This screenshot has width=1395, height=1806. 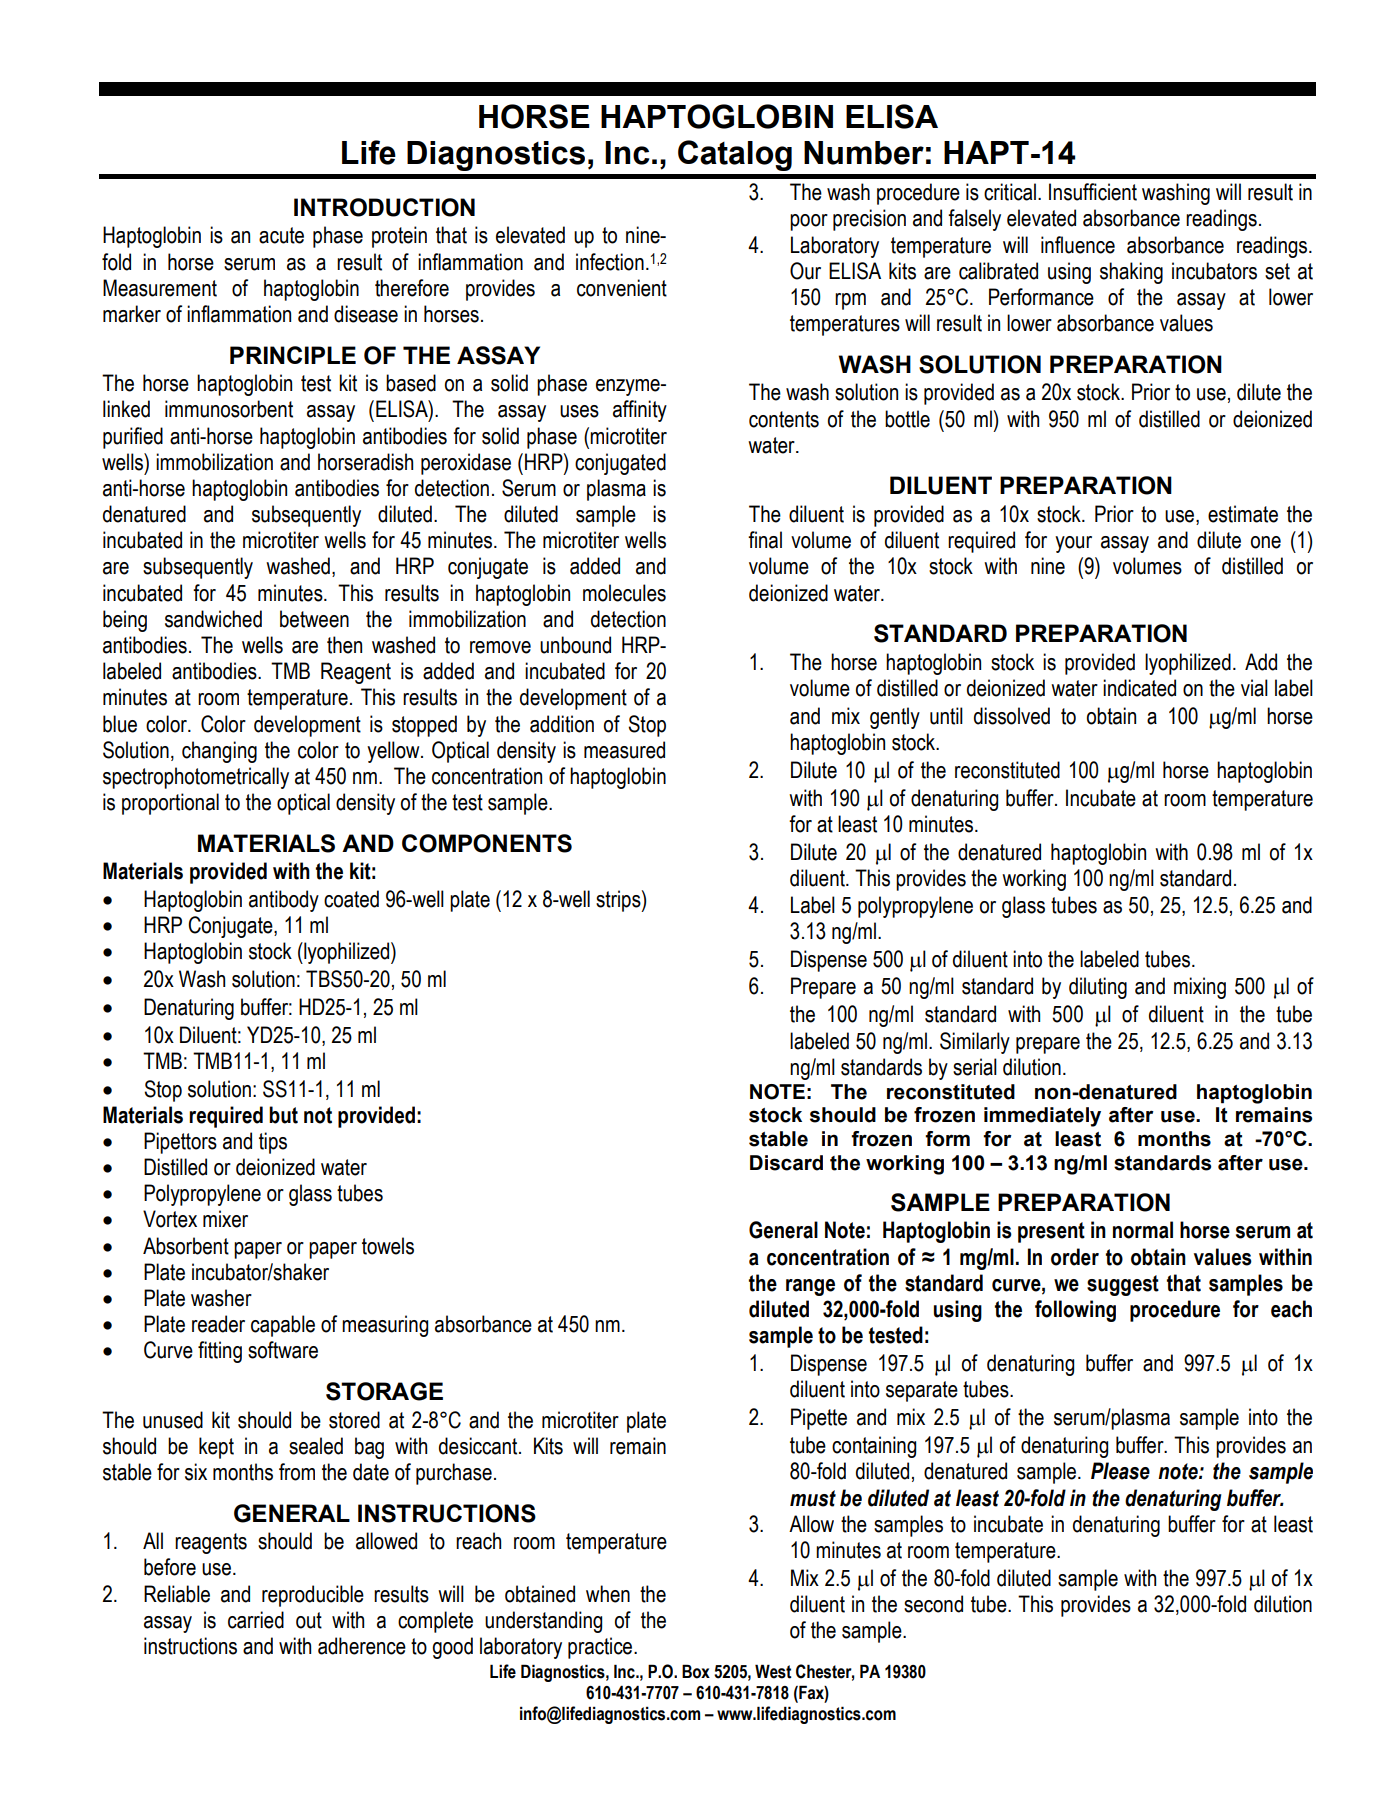 I want to click on tips, so click(x=273, y=1143).
